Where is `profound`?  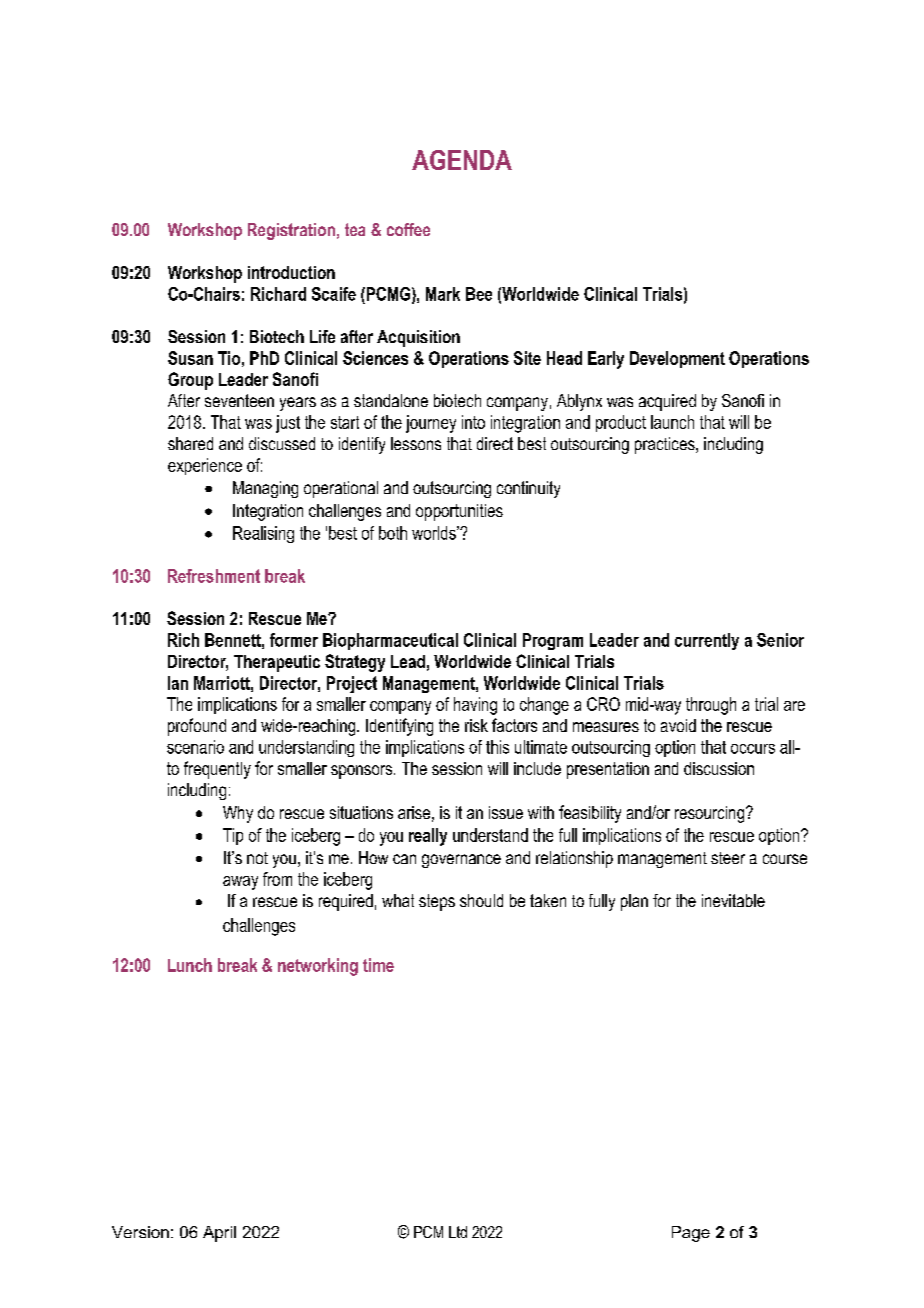
profound is located at coordinates (197, 727).
